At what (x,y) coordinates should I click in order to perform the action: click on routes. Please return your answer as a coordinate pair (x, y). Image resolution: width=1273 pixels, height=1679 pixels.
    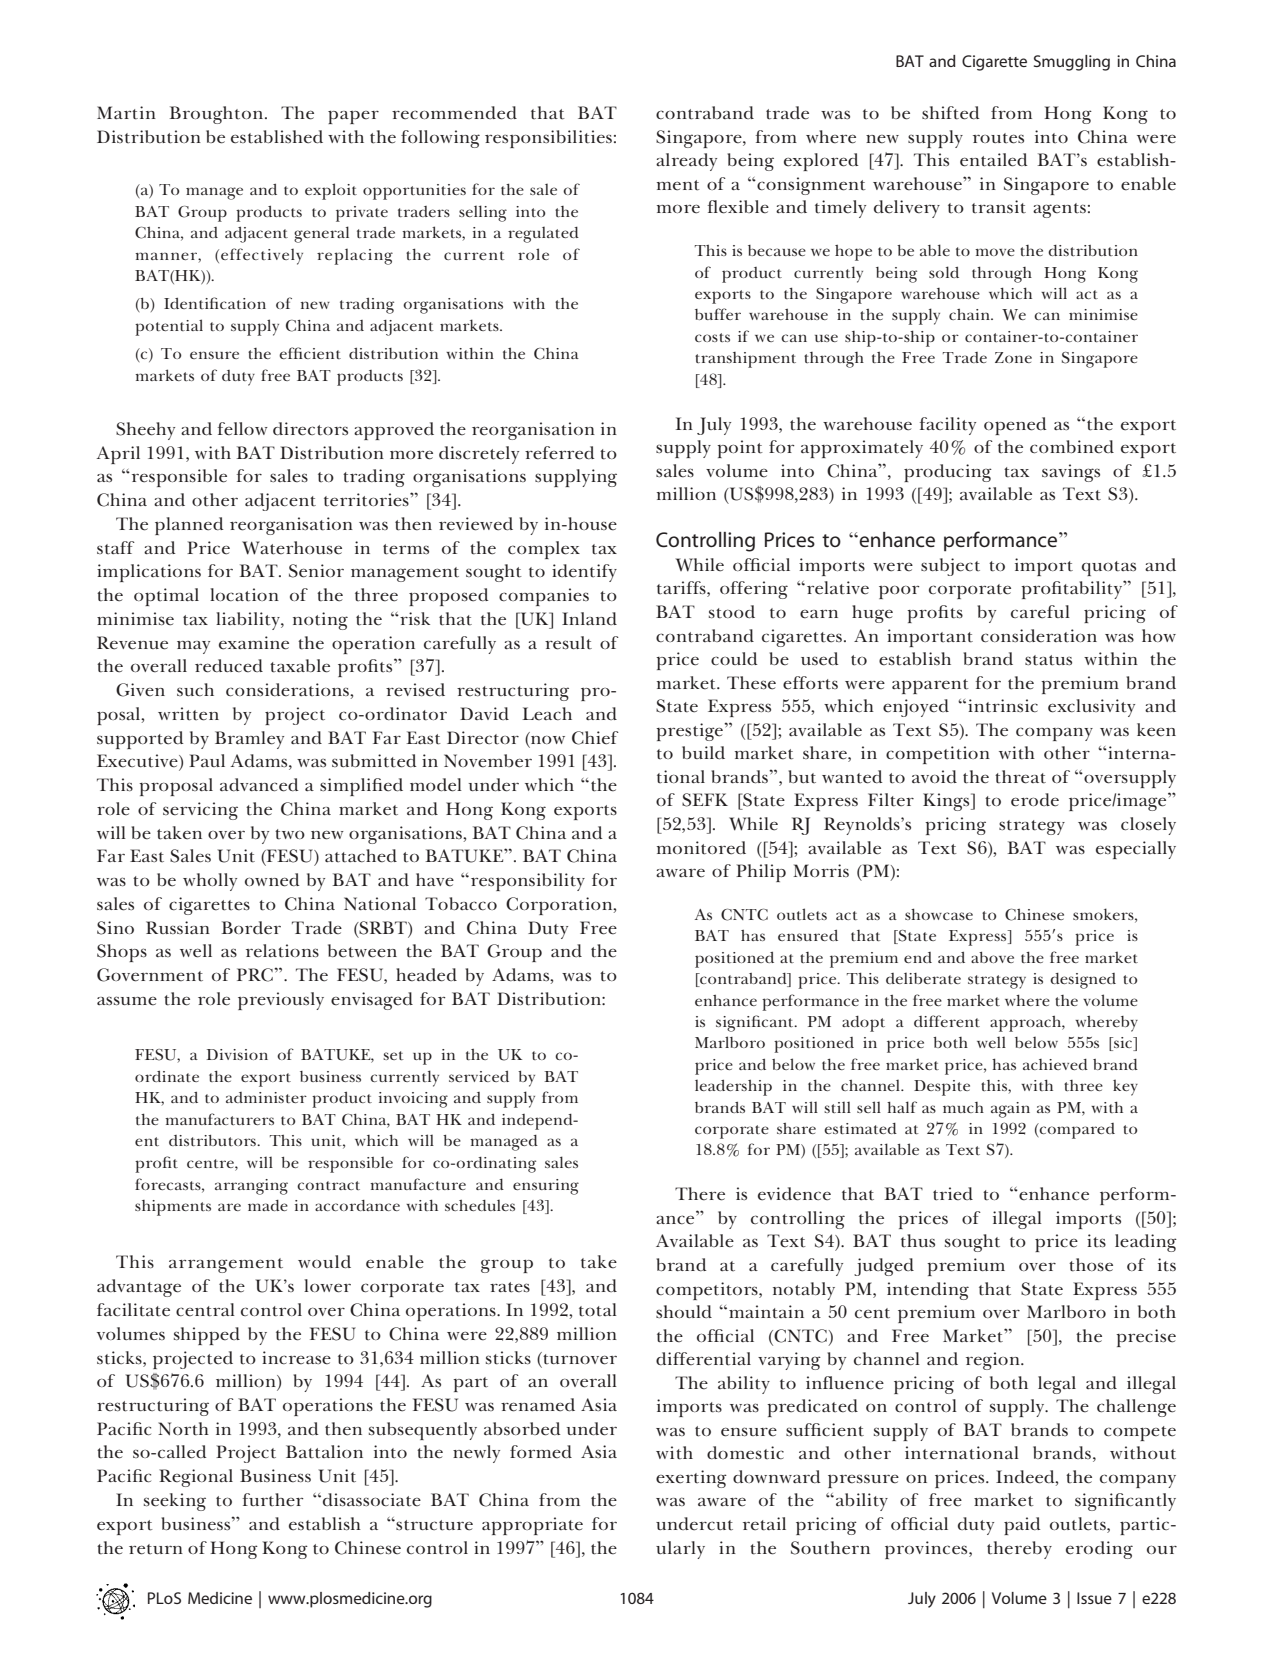
    Looking at the image, I should click on (998, 138).
